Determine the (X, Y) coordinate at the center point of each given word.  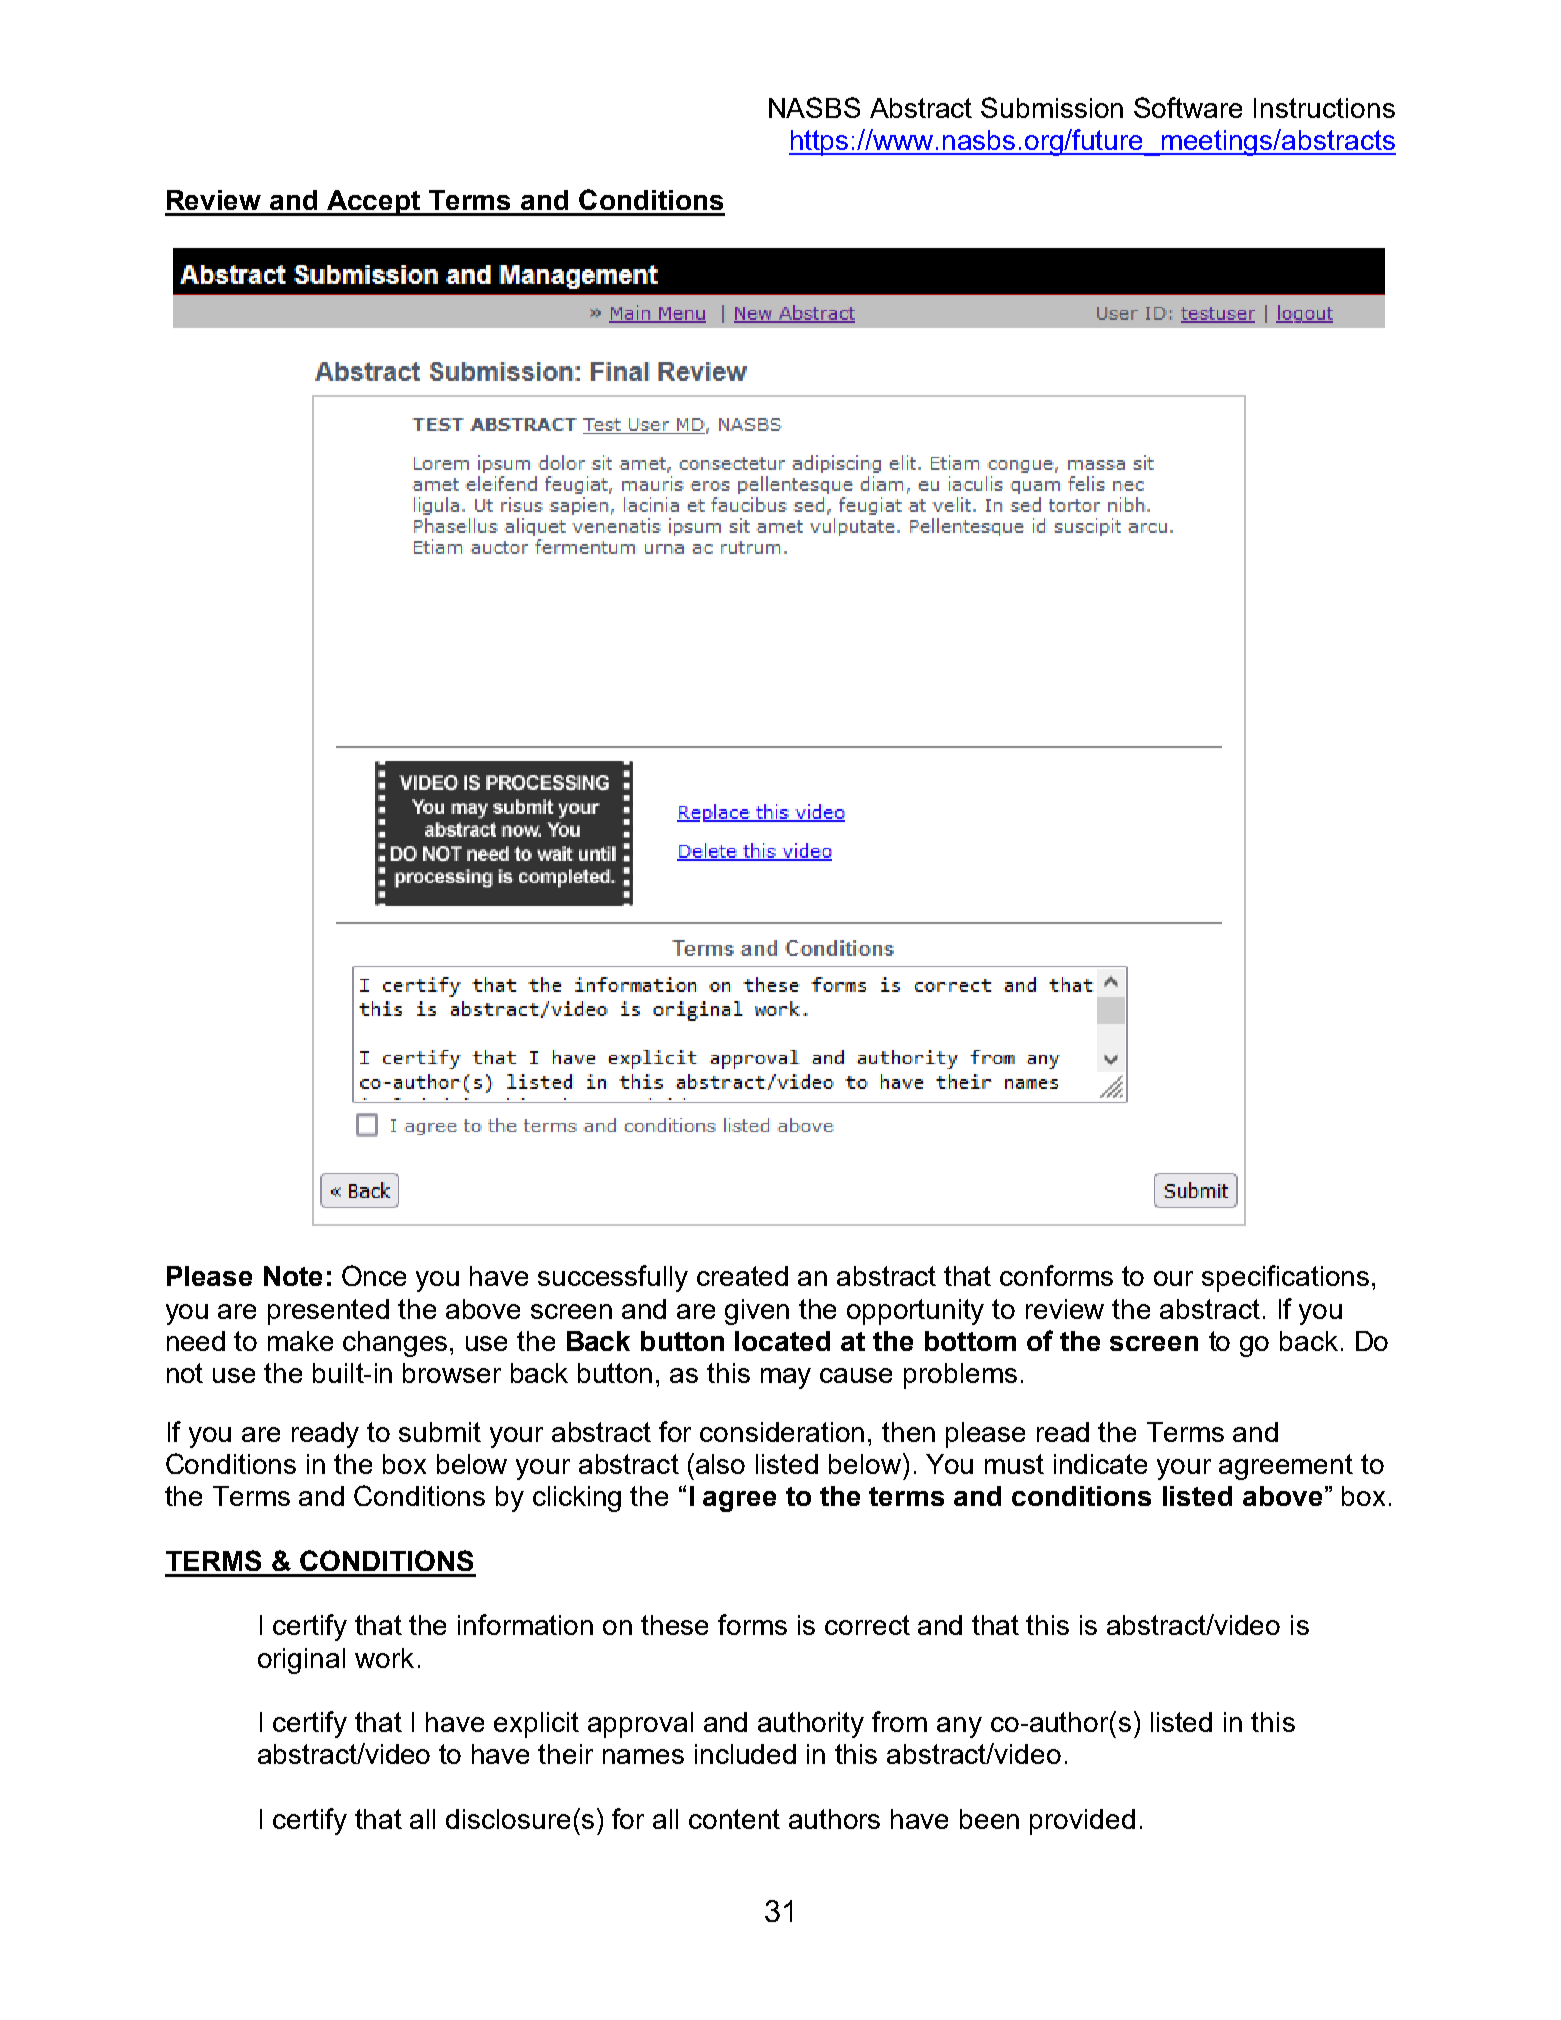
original (301, 1661)
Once (374, 1275)
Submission (1052, 107)
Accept (374, 203)
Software (1188, 107)
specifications (1285, 1278)
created (742, 1276)
